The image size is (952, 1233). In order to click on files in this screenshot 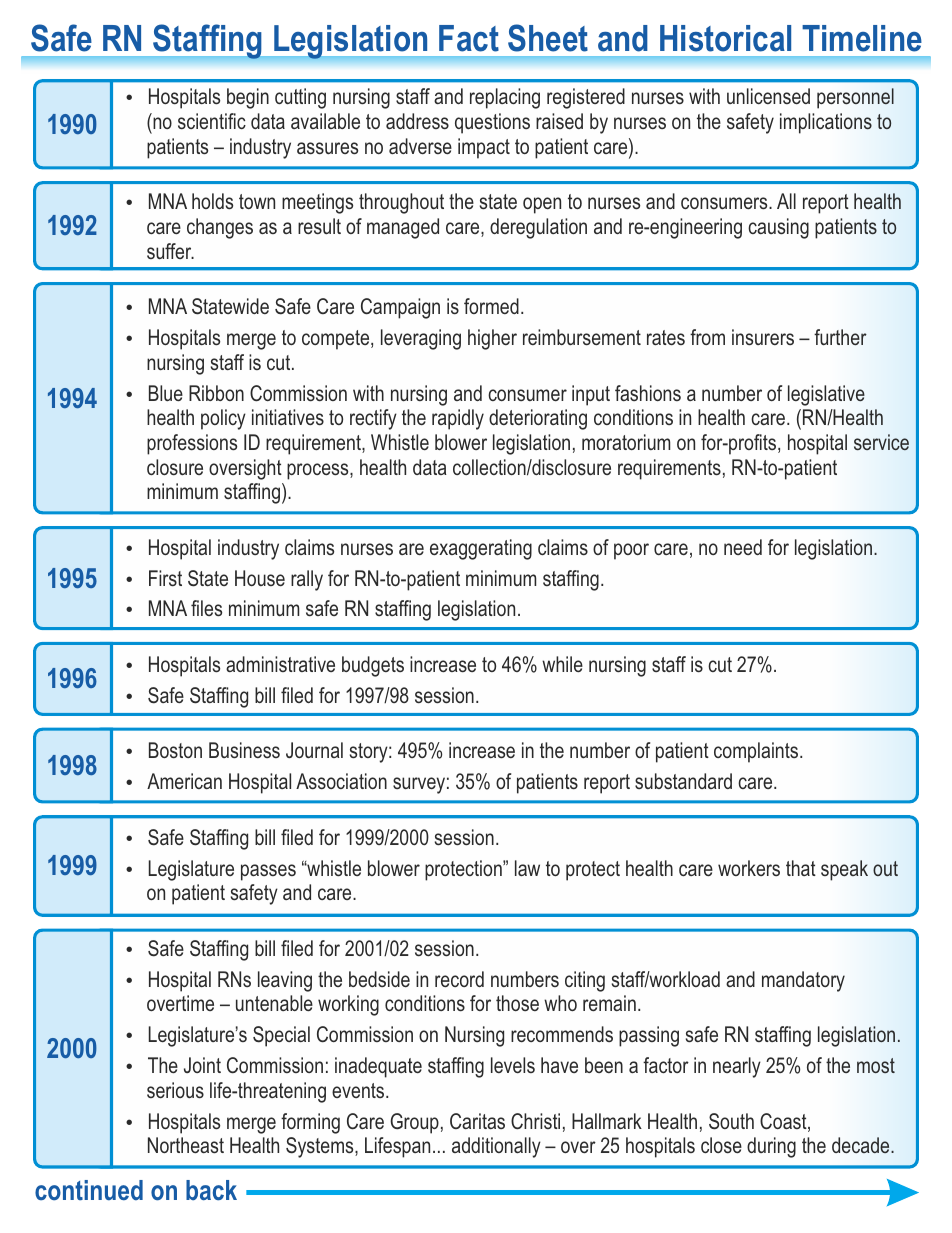, I will do `click(206, 608)`.
